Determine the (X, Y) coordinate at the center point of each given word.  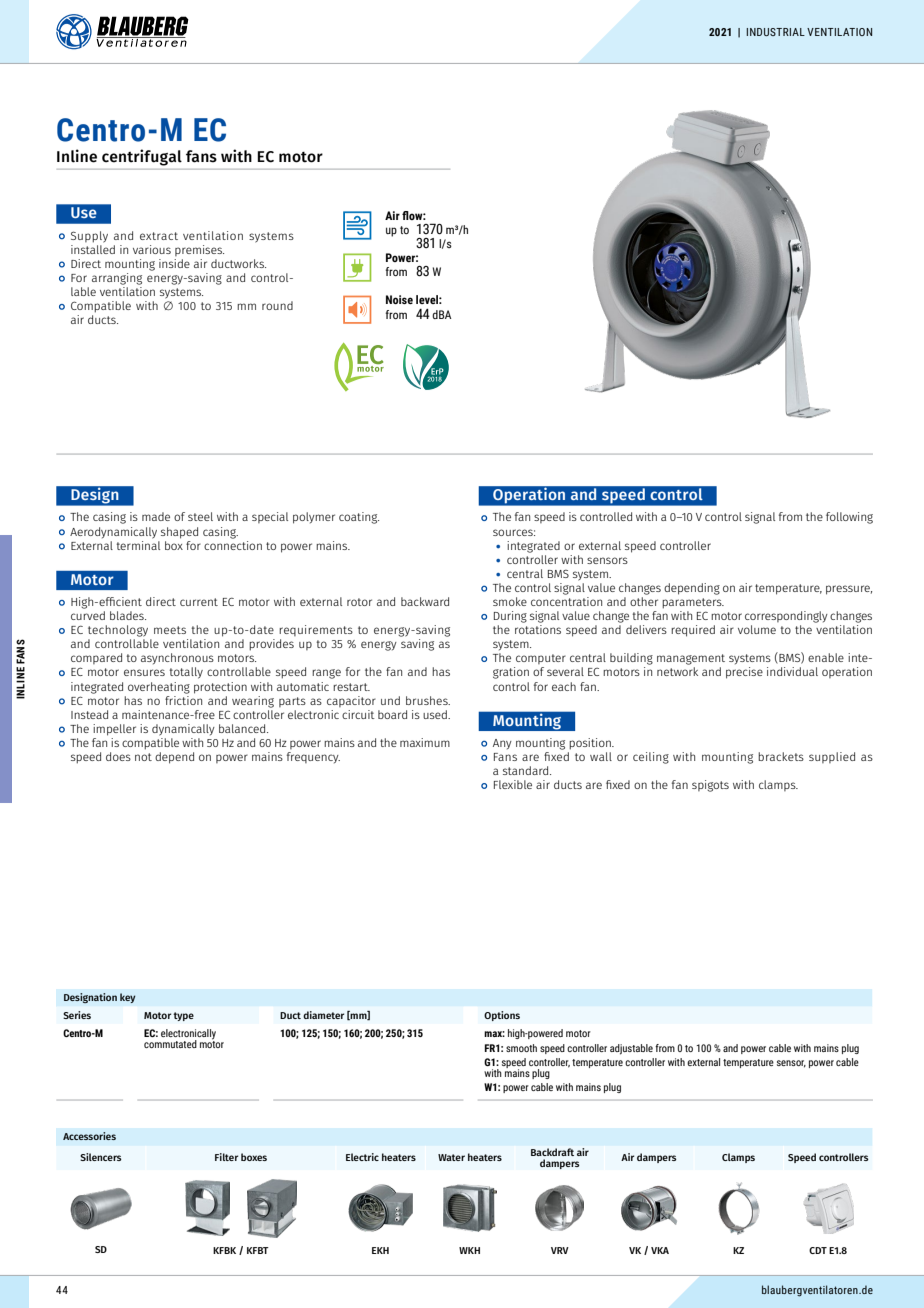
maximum (425, 742)
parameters (693, 603)
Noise (399, 299)
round (277, 305)
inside (174, 263)
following (849, 518)
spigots (710, 786)
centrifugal (142, 157)
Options (502, 1016)
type (183, 1016)
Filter (226, 1157)
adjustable (631, 1049)
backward (425, 601)
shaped (179, 533)
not (143, 757)
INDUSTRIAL (775, 32)
